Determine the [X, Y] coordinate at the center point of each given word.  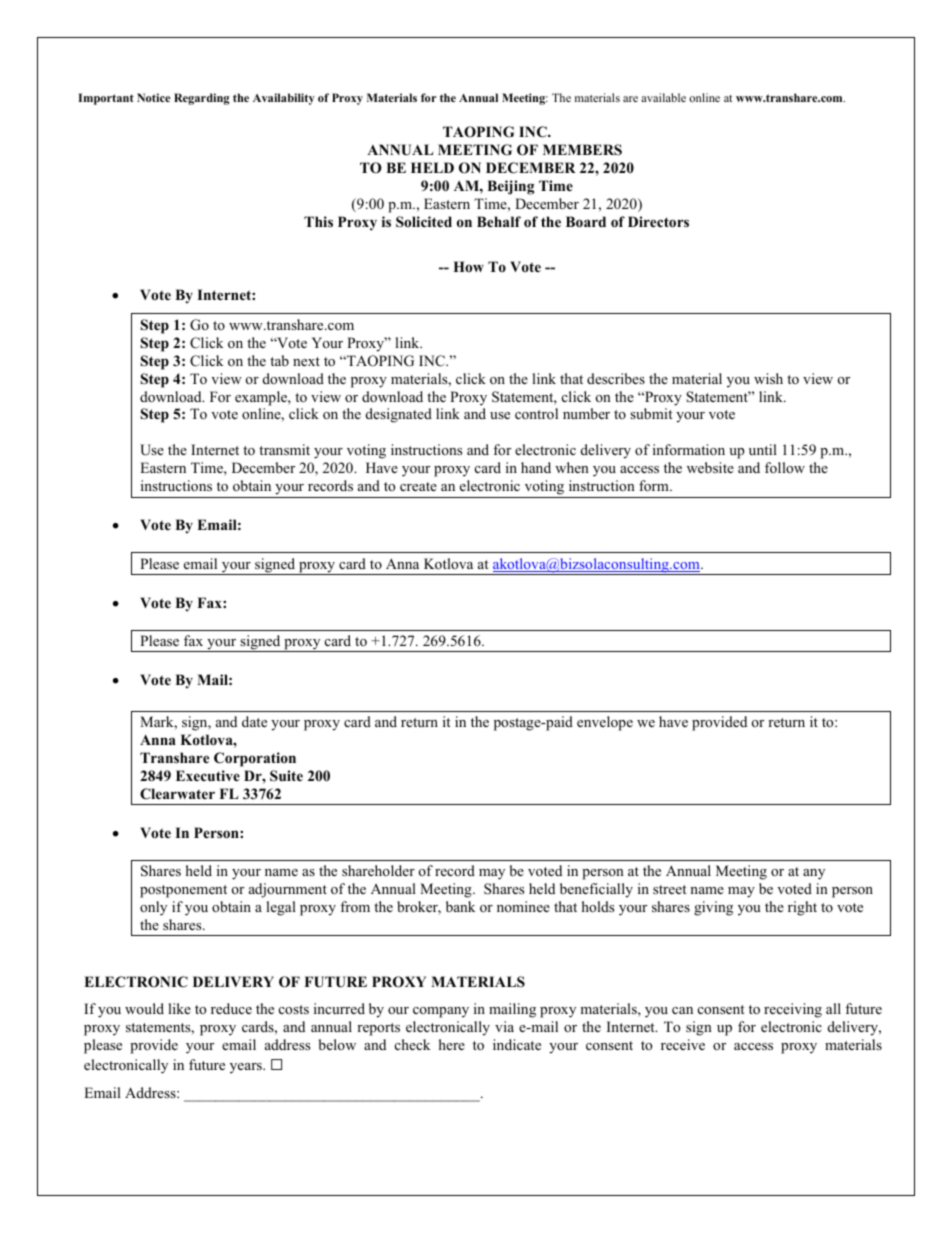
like [179, 1008]
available [663, 97]
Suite [286, 776]
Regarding [201, 99]
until [763, 449]
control [536, 413]
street [669, 889]
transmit [284, 449]
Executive [208, 775]
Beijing [510, 187]
